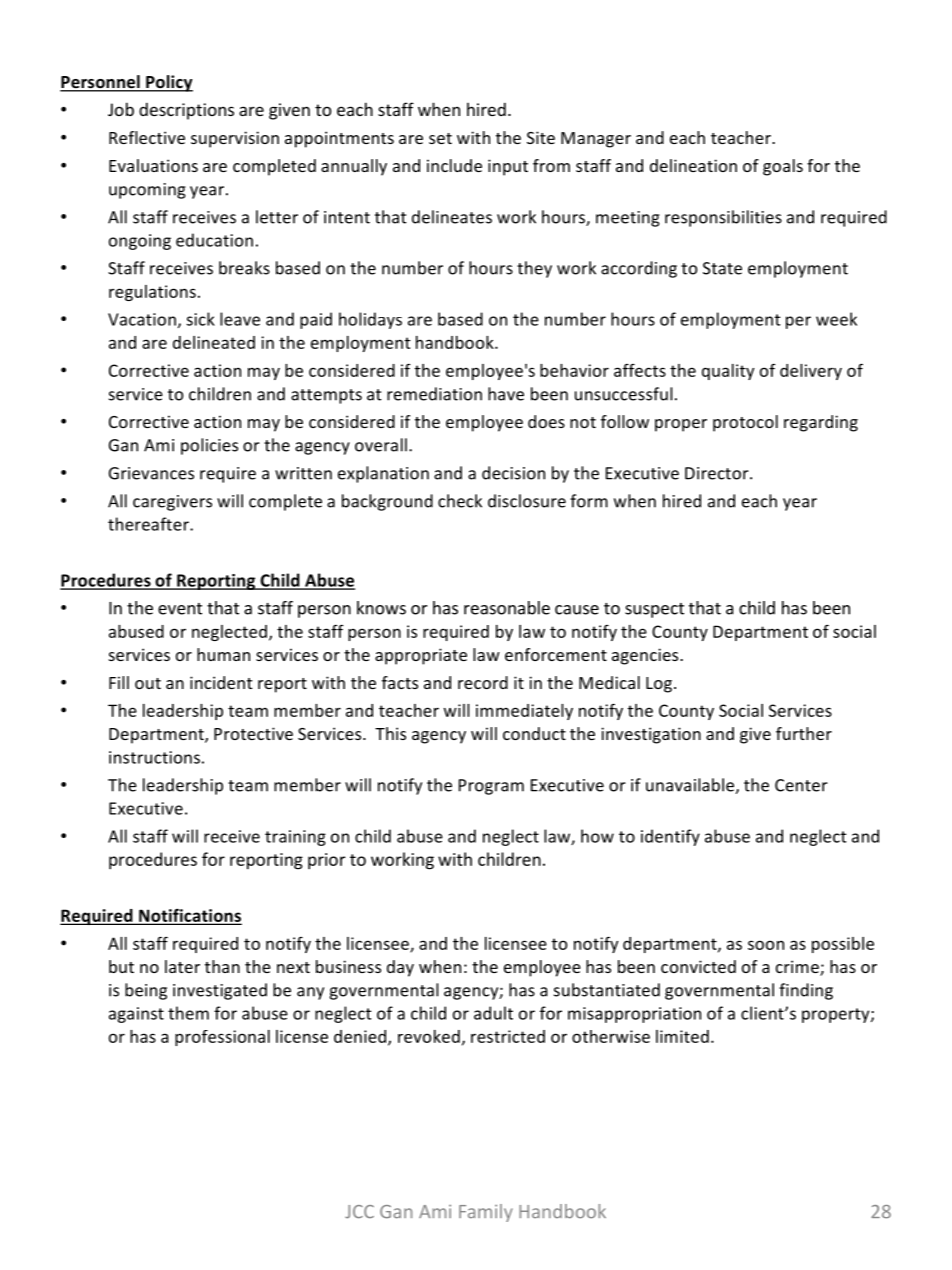 This screenshot has width=952, height=1270. I want to click on descriptions, so click(186, 111).
